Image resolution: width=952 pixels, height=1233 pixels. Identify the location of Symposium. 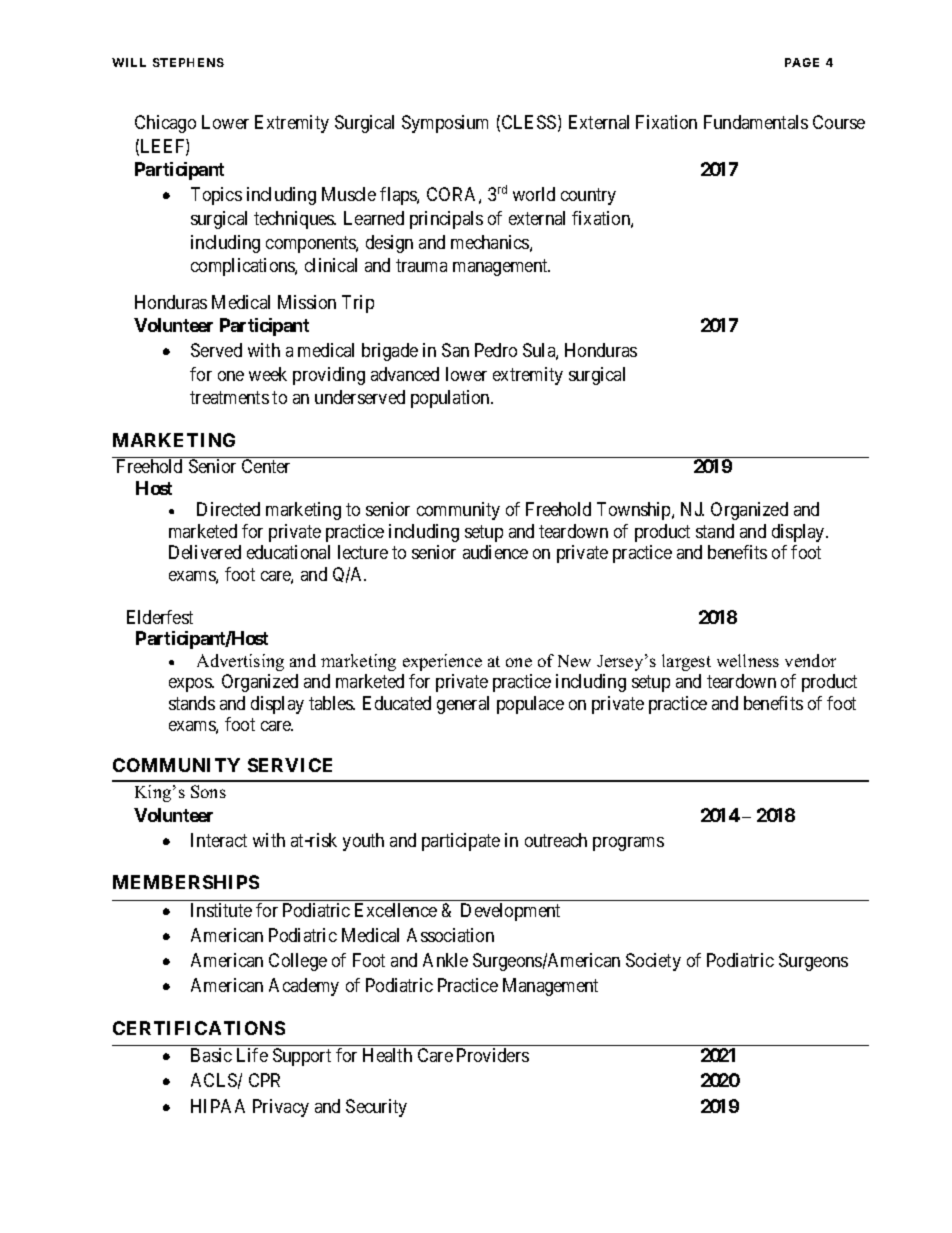
(445, 124).
